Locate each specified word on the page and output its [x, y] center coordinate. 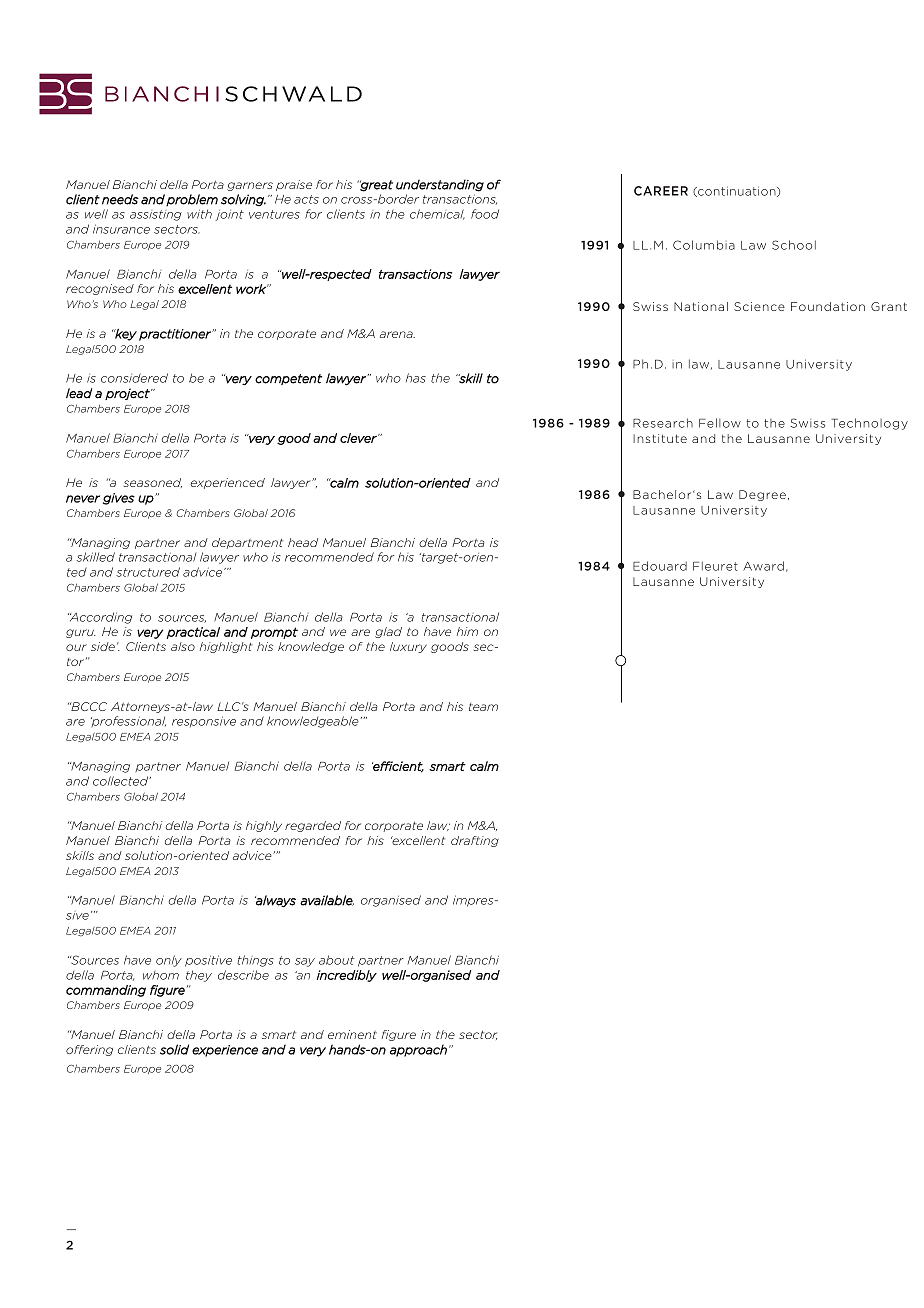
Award [763, 566]
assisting [156, 215]
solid [174, 1049]
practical [193, 633]
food [485, 214]
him [467, 631]
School [794, 245]
